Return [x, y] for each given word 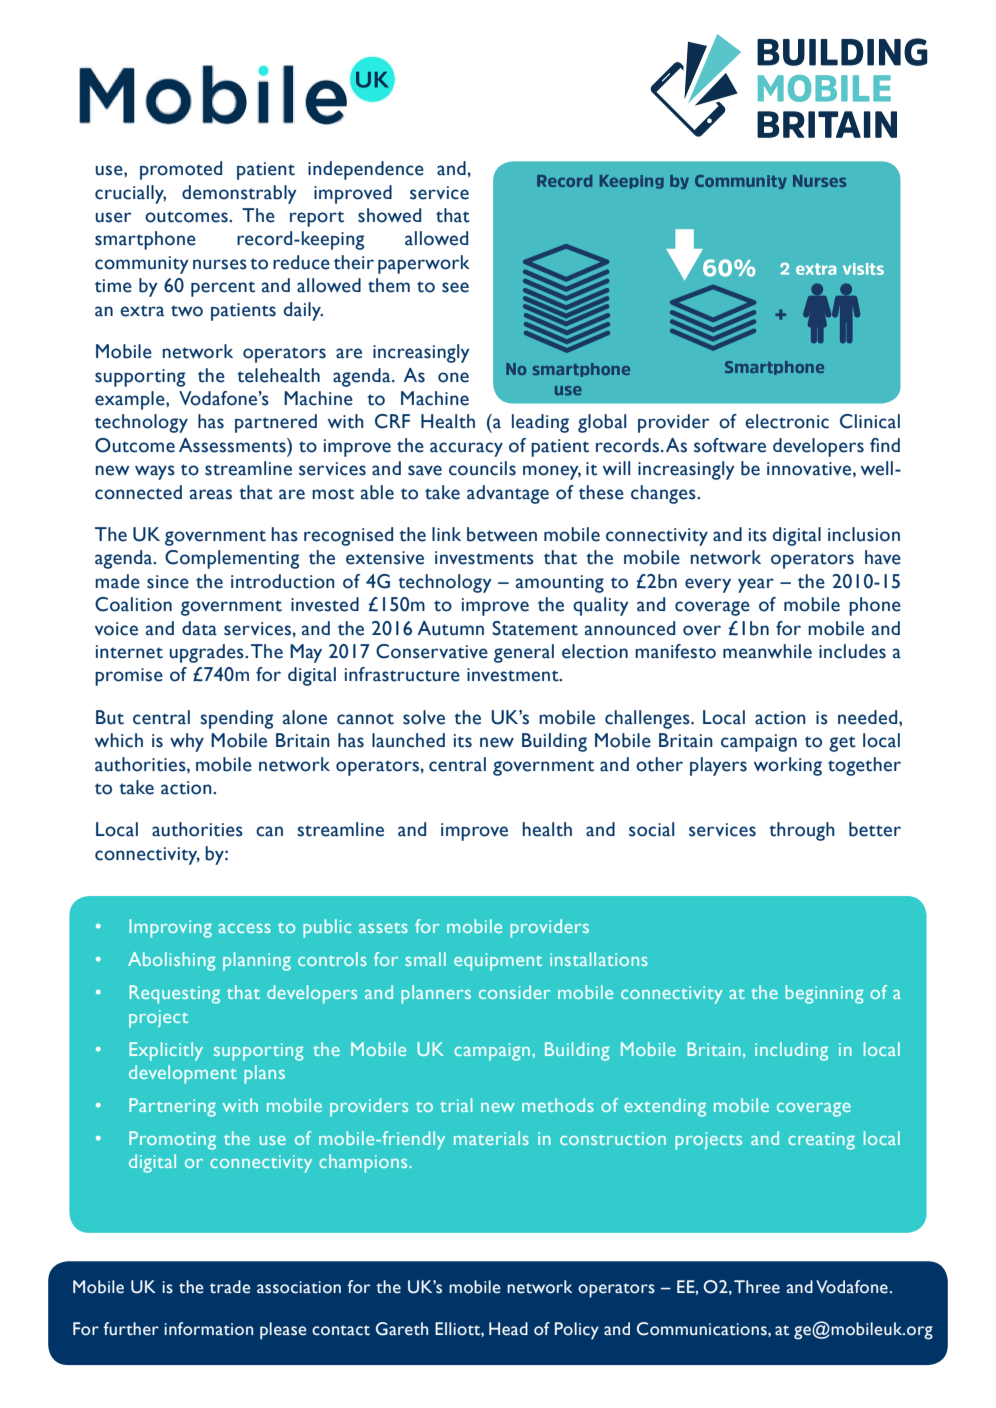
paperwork [424, 264]
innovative [809, 469]
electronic [787, 421]
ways [155, 472]
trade [230, 1287]
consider [514, 992]
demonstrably [239, 194]
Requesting [175, 994]
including [791, 1051]
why [187, 742]
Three [757, 1287]
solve [424, 717]
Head [508, 1329]
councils [482, 468]
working [788, 766]
